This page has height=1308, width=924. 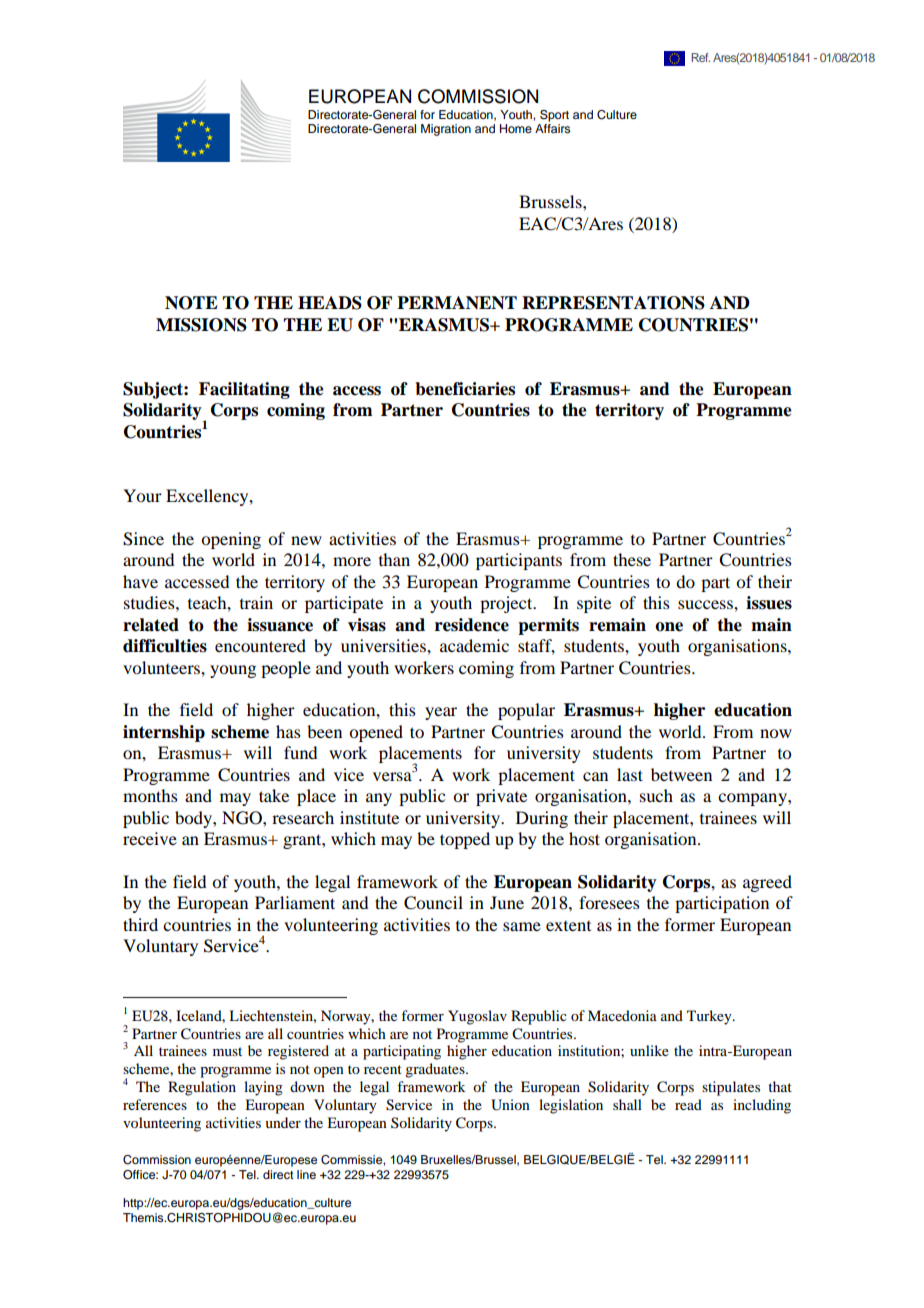 I want to click on Affairs, so click(x=552, y=128).
